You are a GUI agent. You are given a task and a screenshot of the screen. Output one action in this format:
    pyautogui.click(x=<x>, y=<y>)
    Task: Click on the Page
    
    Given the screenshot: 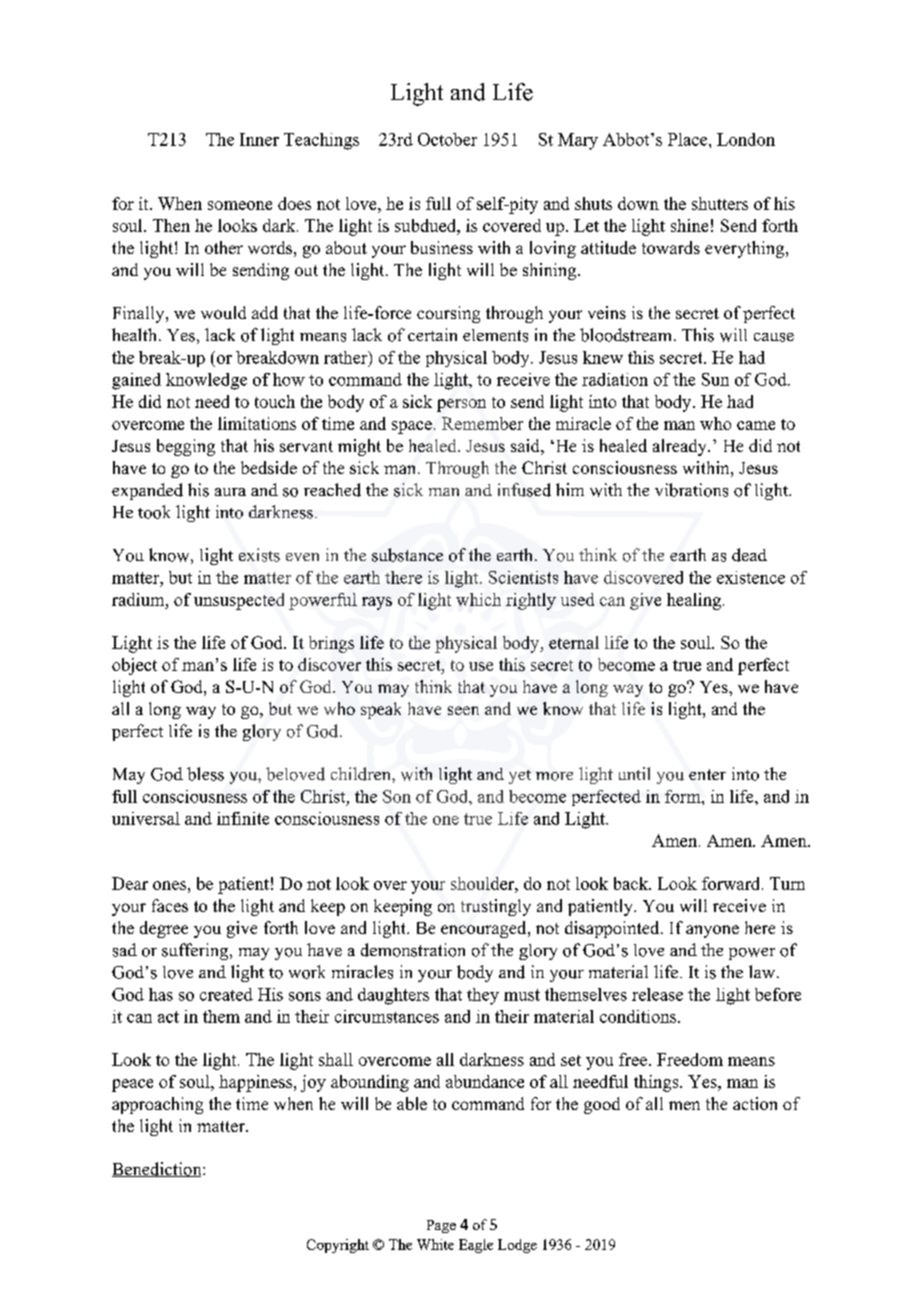 What is the action you would take?
    pyautogui.click(x=441, y=1226)
